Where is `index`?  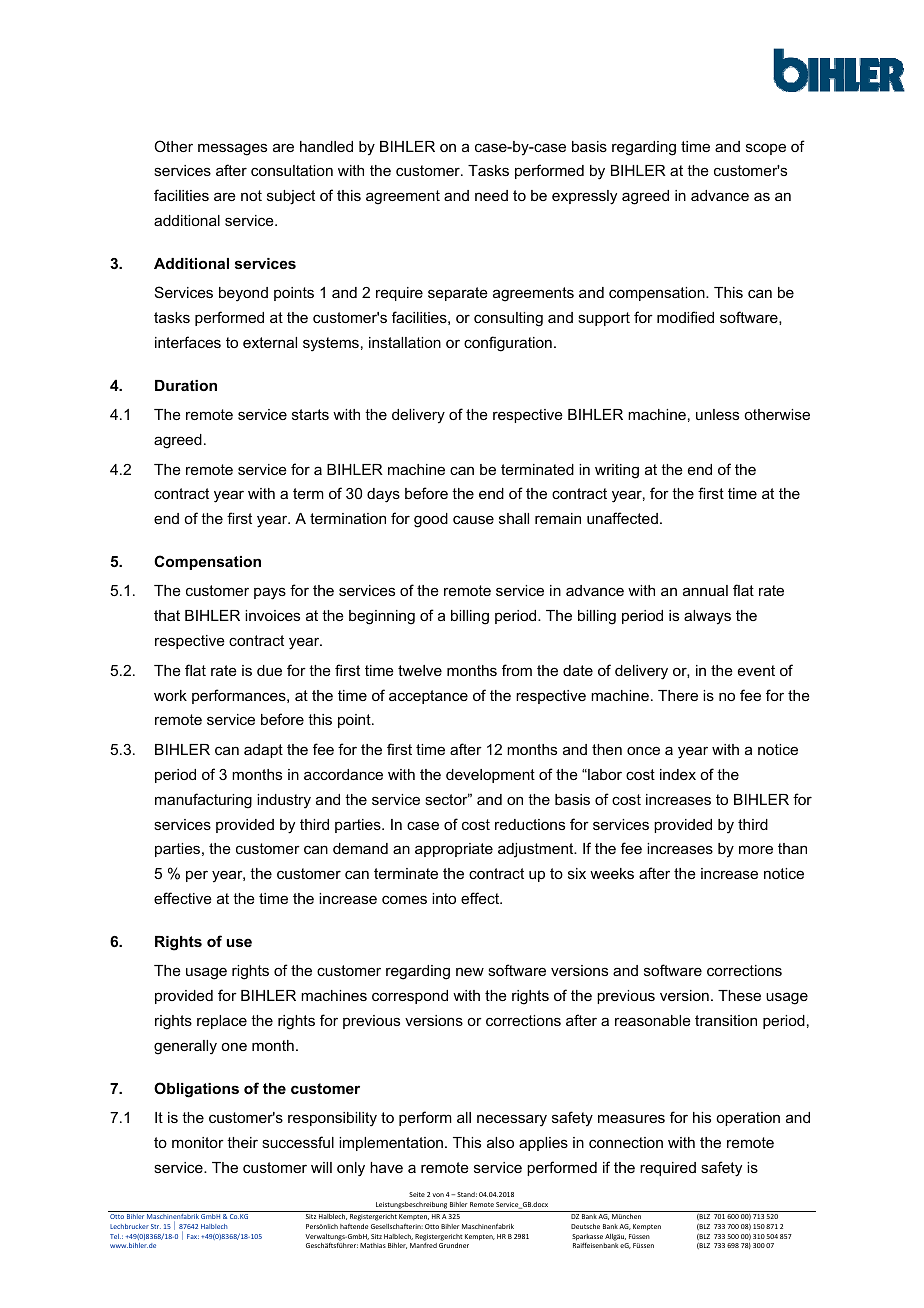
index is located at coordinates (678, 774).
